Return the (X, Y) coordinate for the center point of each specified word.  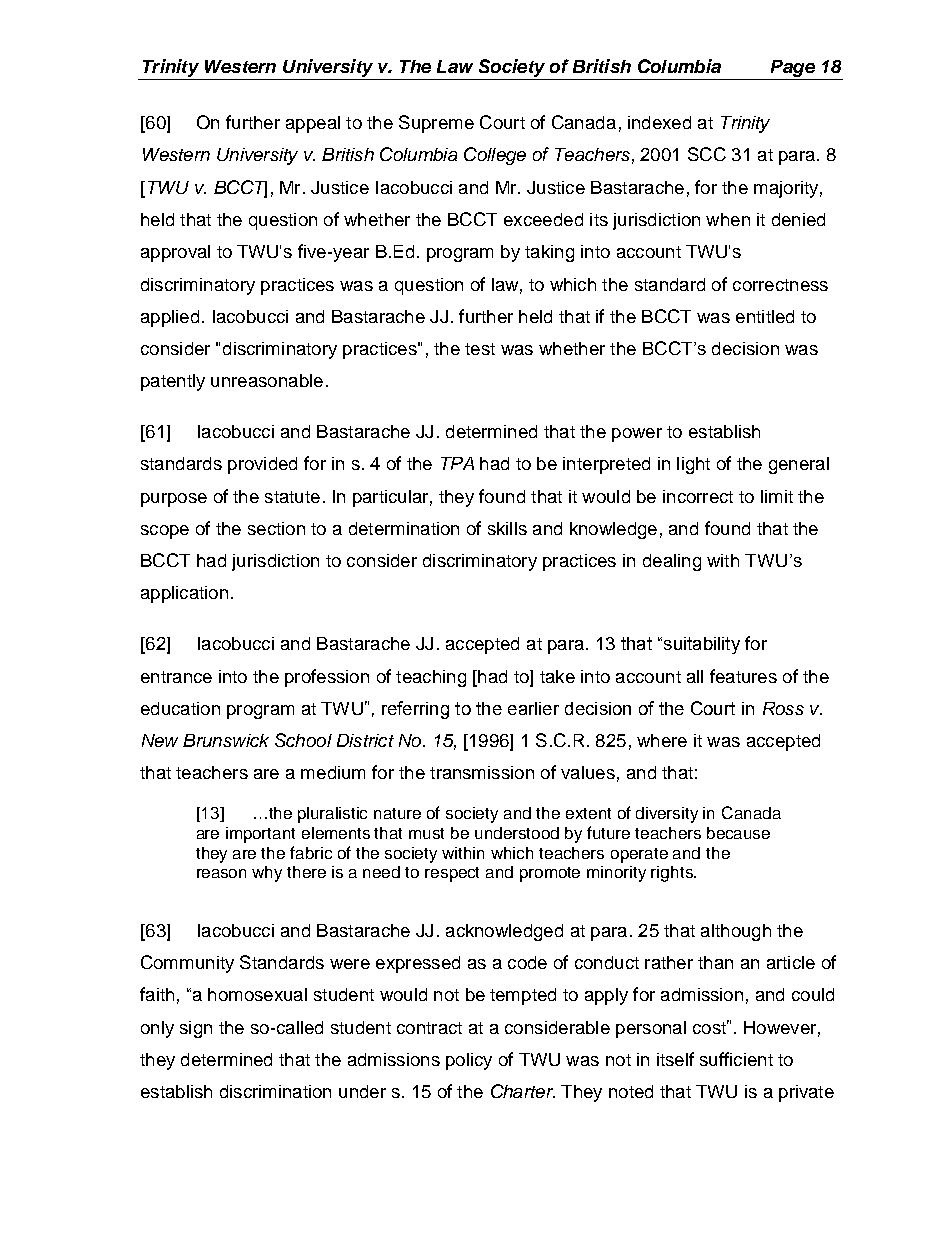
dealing (672, 562)
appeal (313, 124)
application (184, 594)
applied (170, 318)
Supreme (436, 124)
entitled (765, 316)
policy (469, 1061)
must (426, 833)
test (480, 349)
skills (507, 528)
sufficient (736, 1059)
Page (792, 70)
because (738, 833)
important (260, 835)
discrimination (275, 1091)
